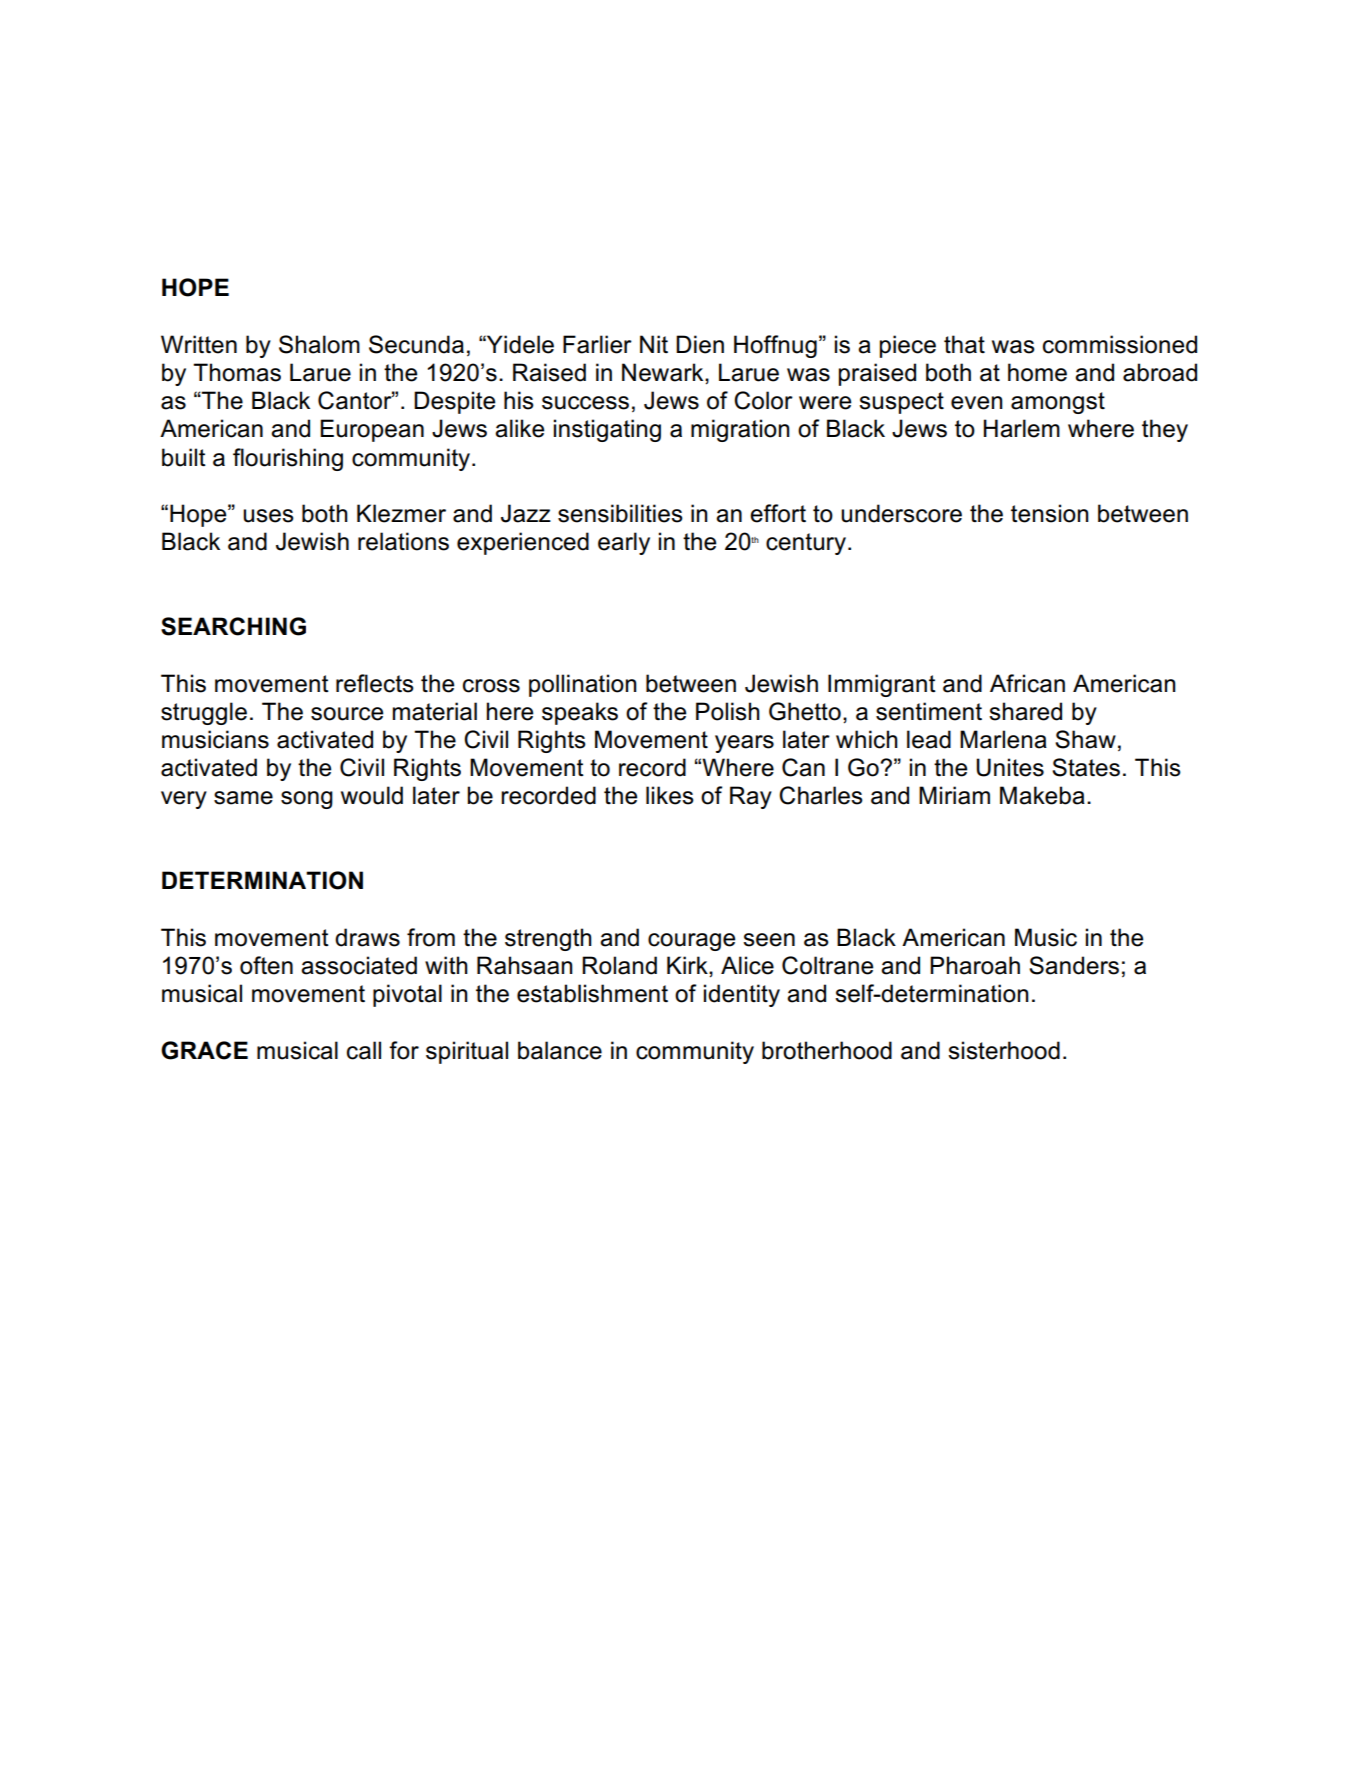 Image resolution: width=1366 pixels, height=1768 pixels. I want to click on shared, so click(1025, 711).
